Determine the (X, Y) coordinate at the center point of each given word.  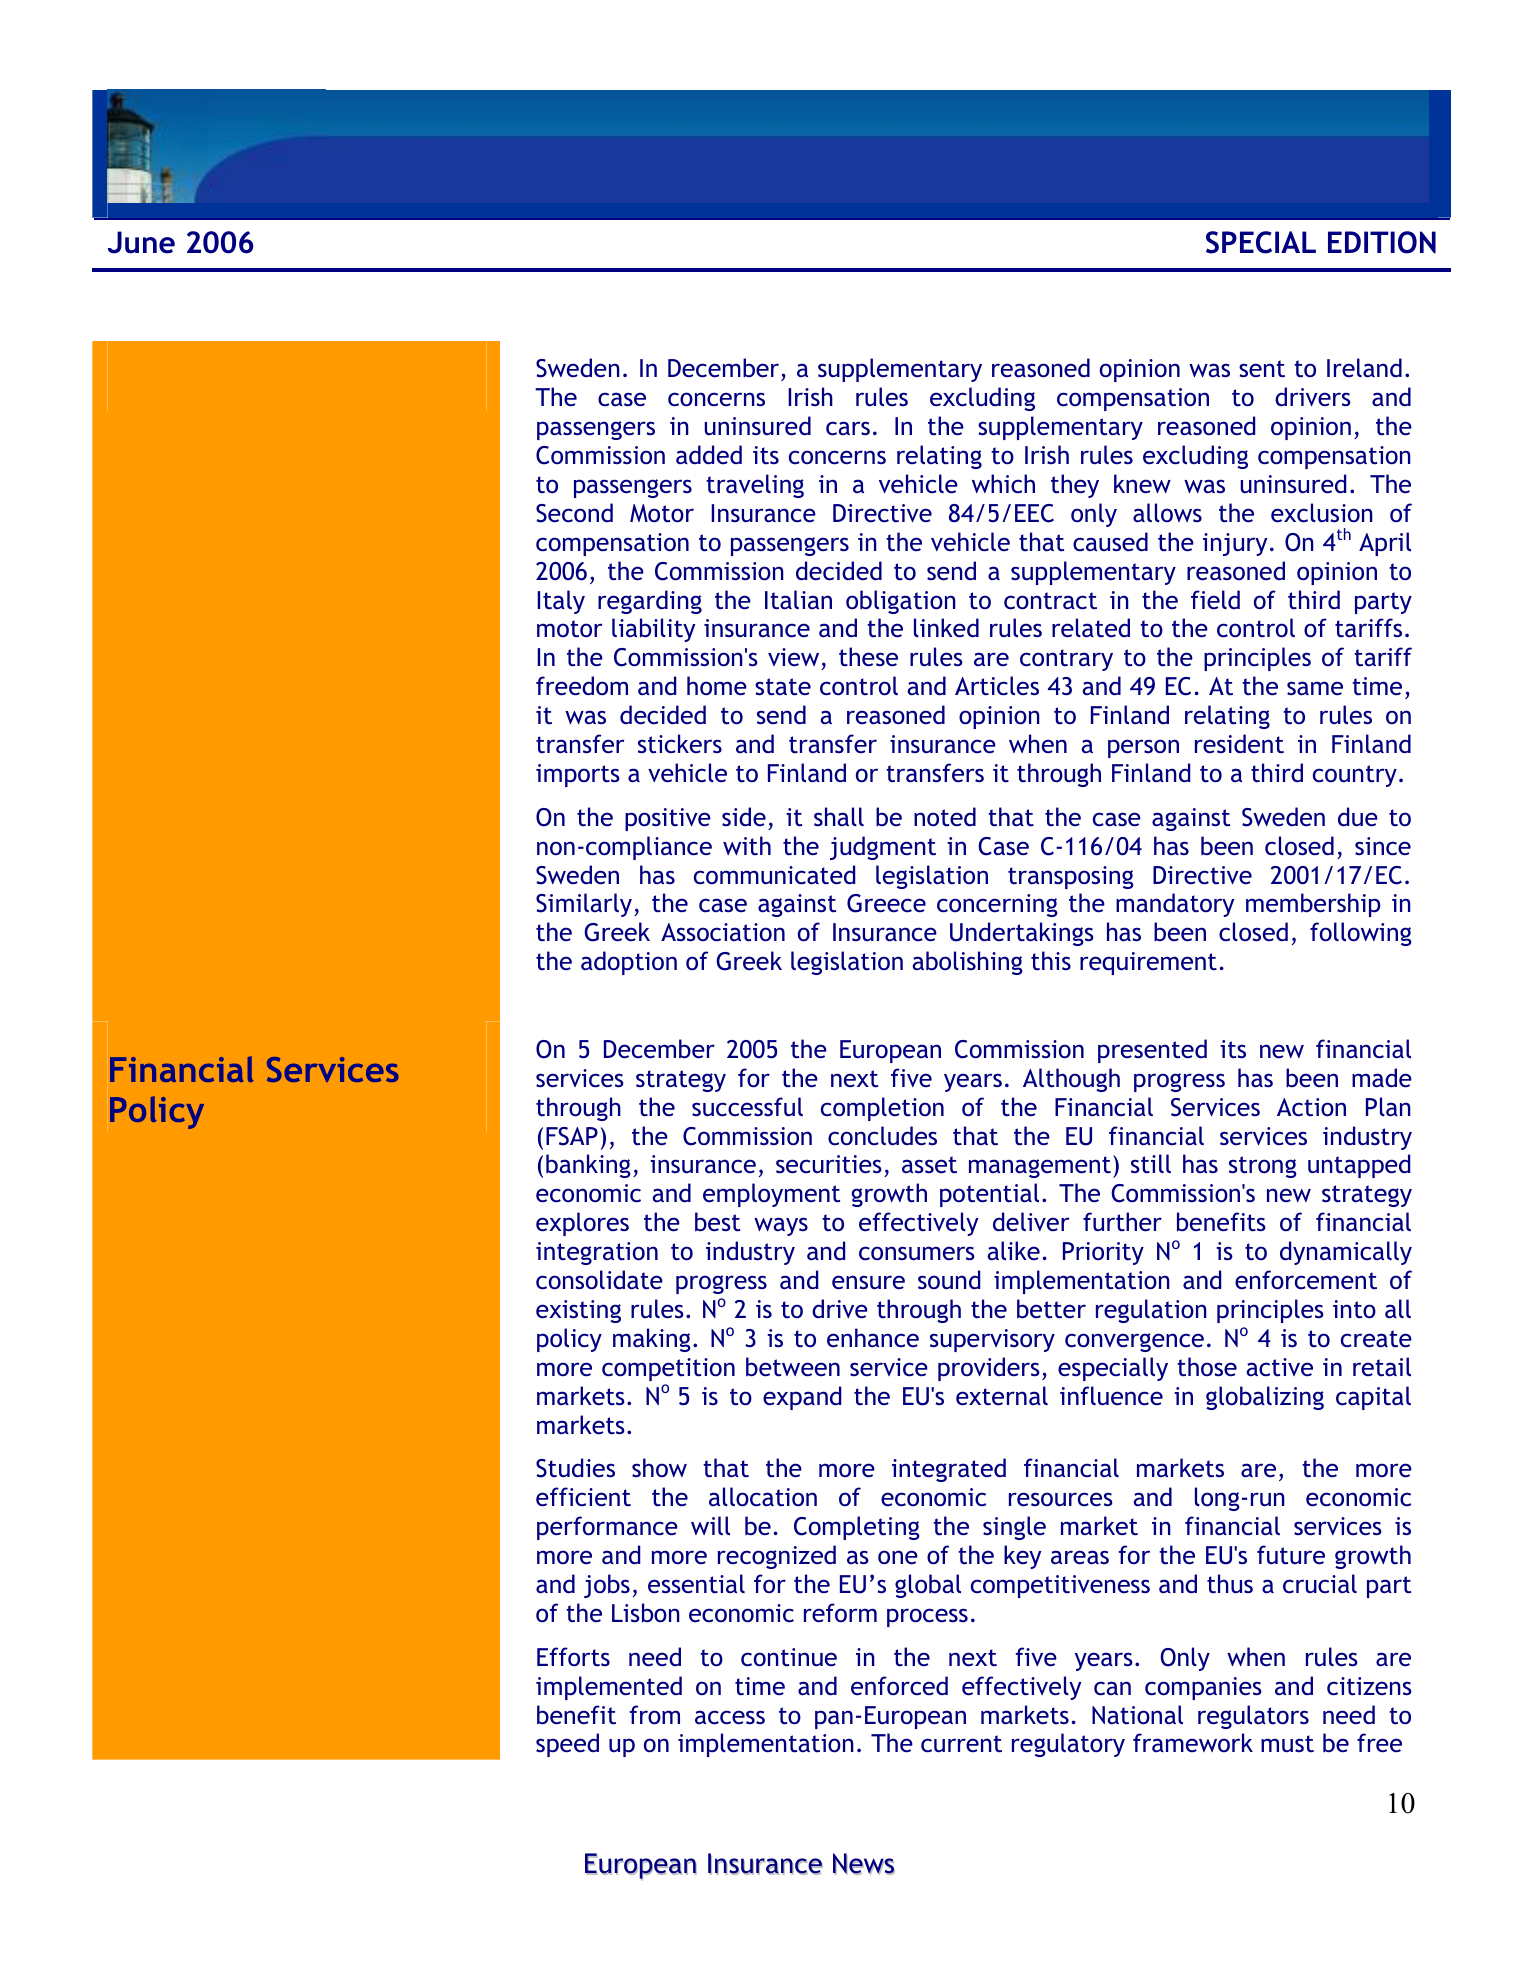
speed (567, 1745)
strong (1263, 1167)
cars (848, 428)
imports (578, 775)
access (730, 1717)
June (141, 242)
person (1143, 748)
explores (582, 1224)
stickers (680, 744)
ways (781, 1226)
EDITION (1382, 242)
